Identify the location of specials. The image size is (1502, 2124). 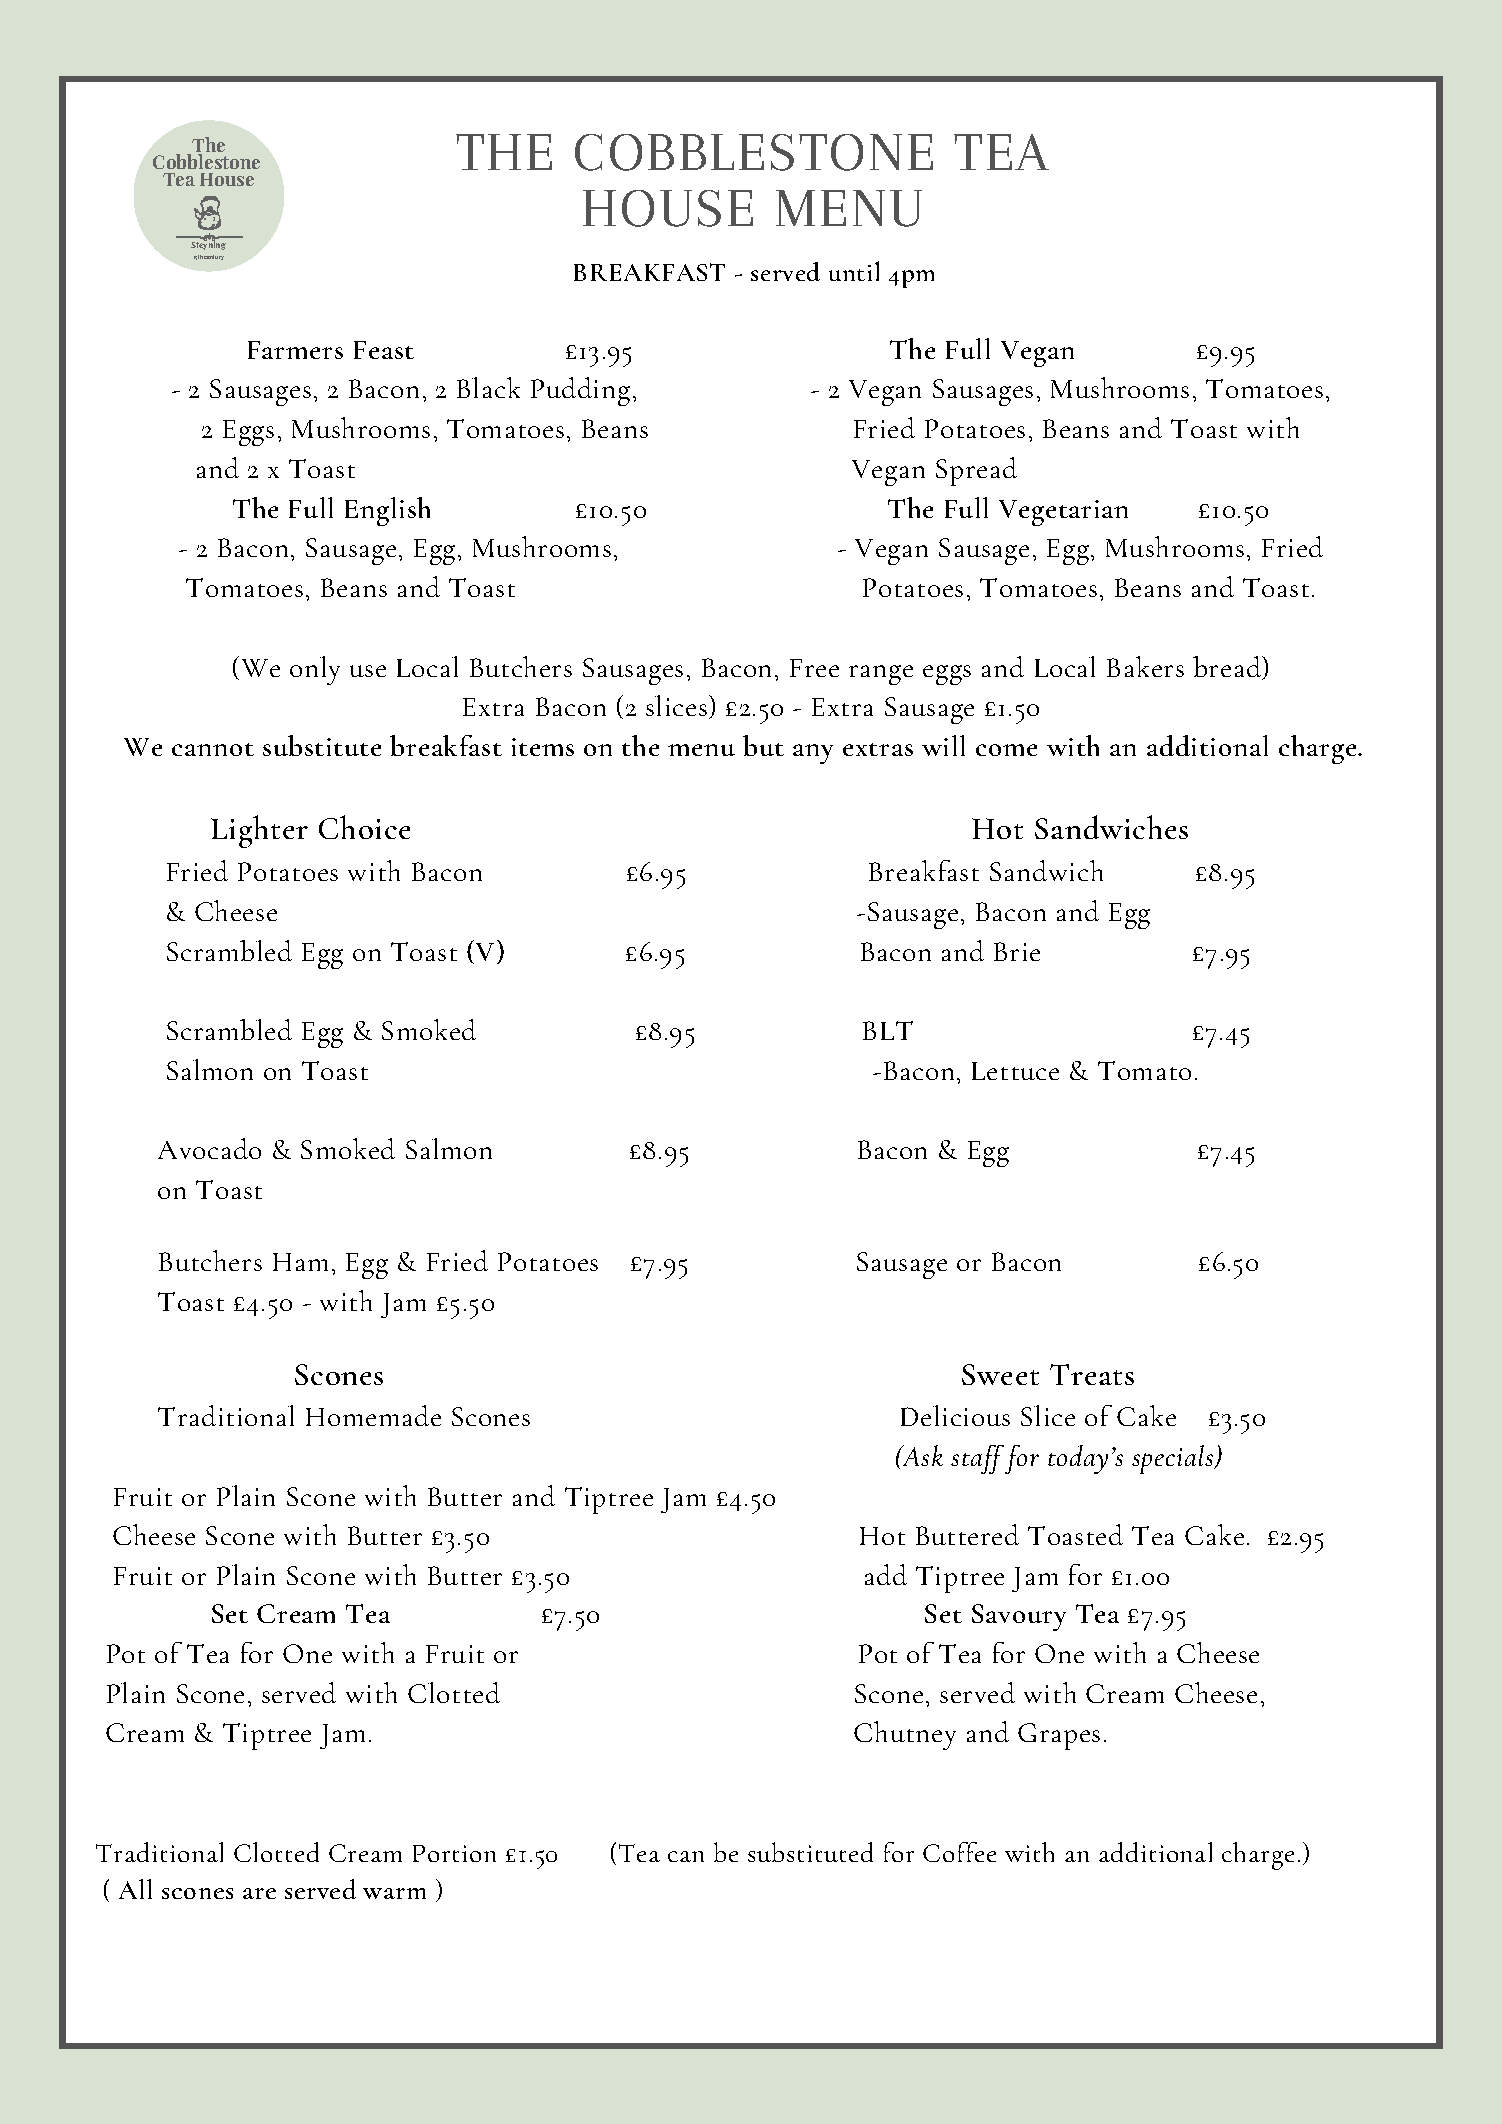
(1174, 1459).
